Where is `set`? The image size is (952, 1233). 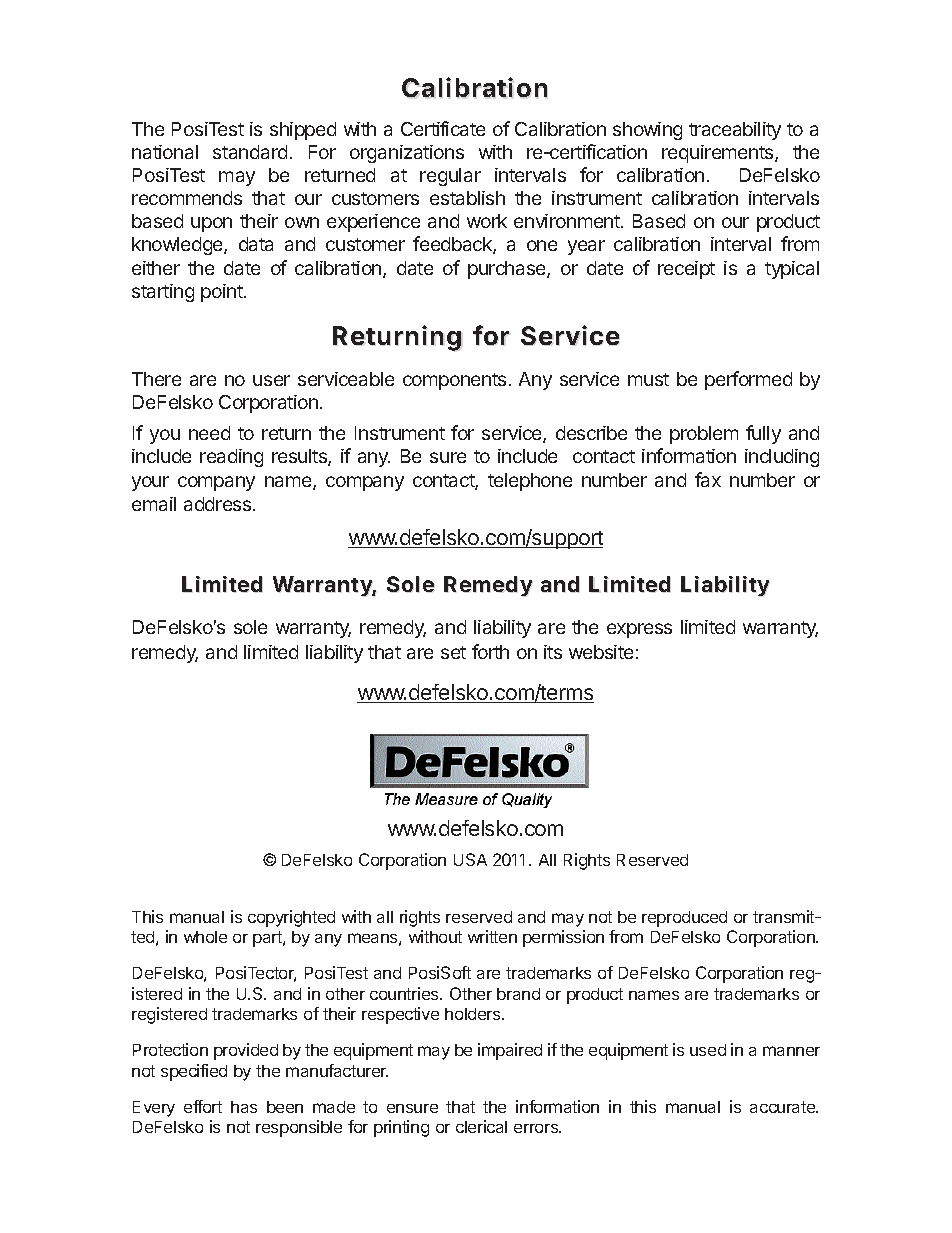
set is located at coordinates (453, 652).
